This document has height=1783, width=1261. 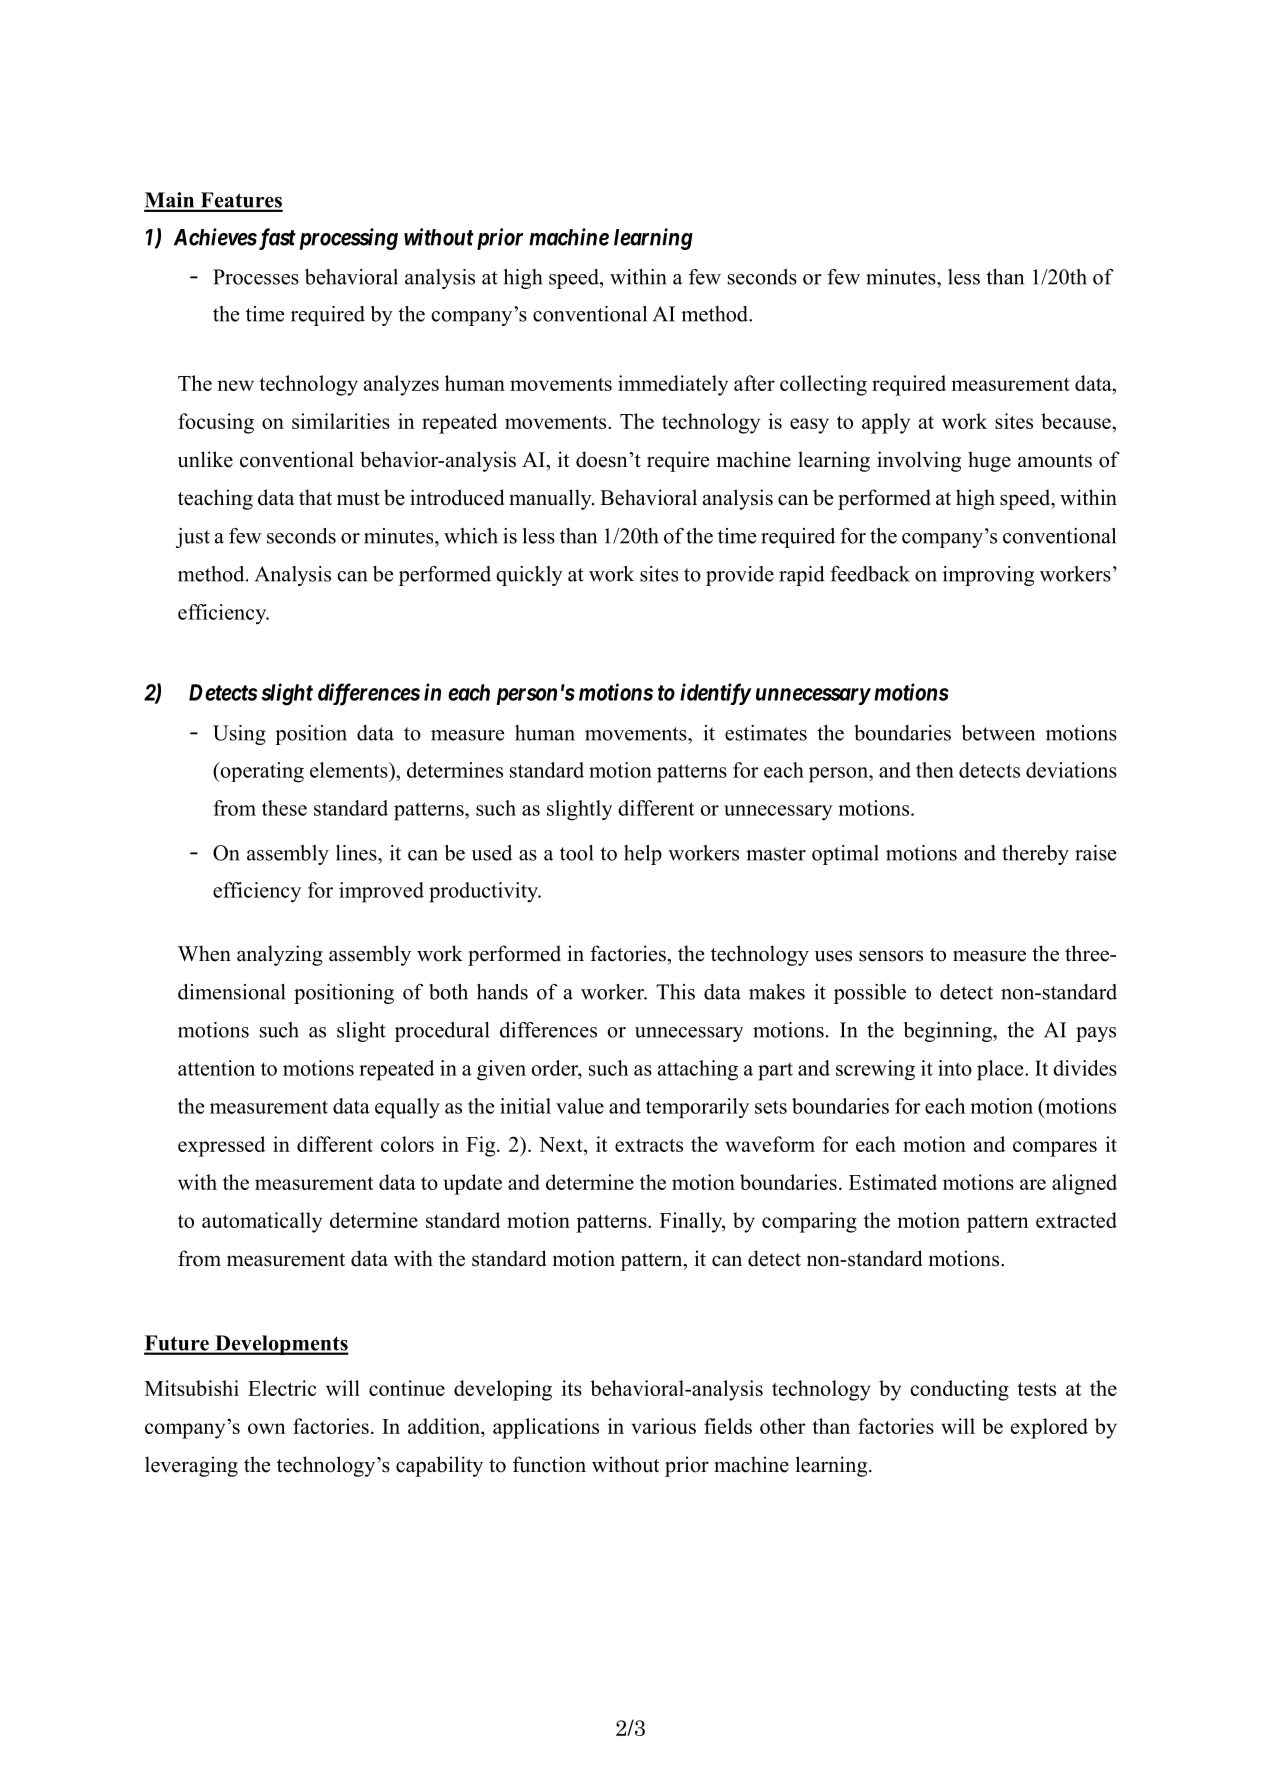 What do you see at coordinates (267, 1428) in the document?
I see `own` at bounding box center [267, 1428].
